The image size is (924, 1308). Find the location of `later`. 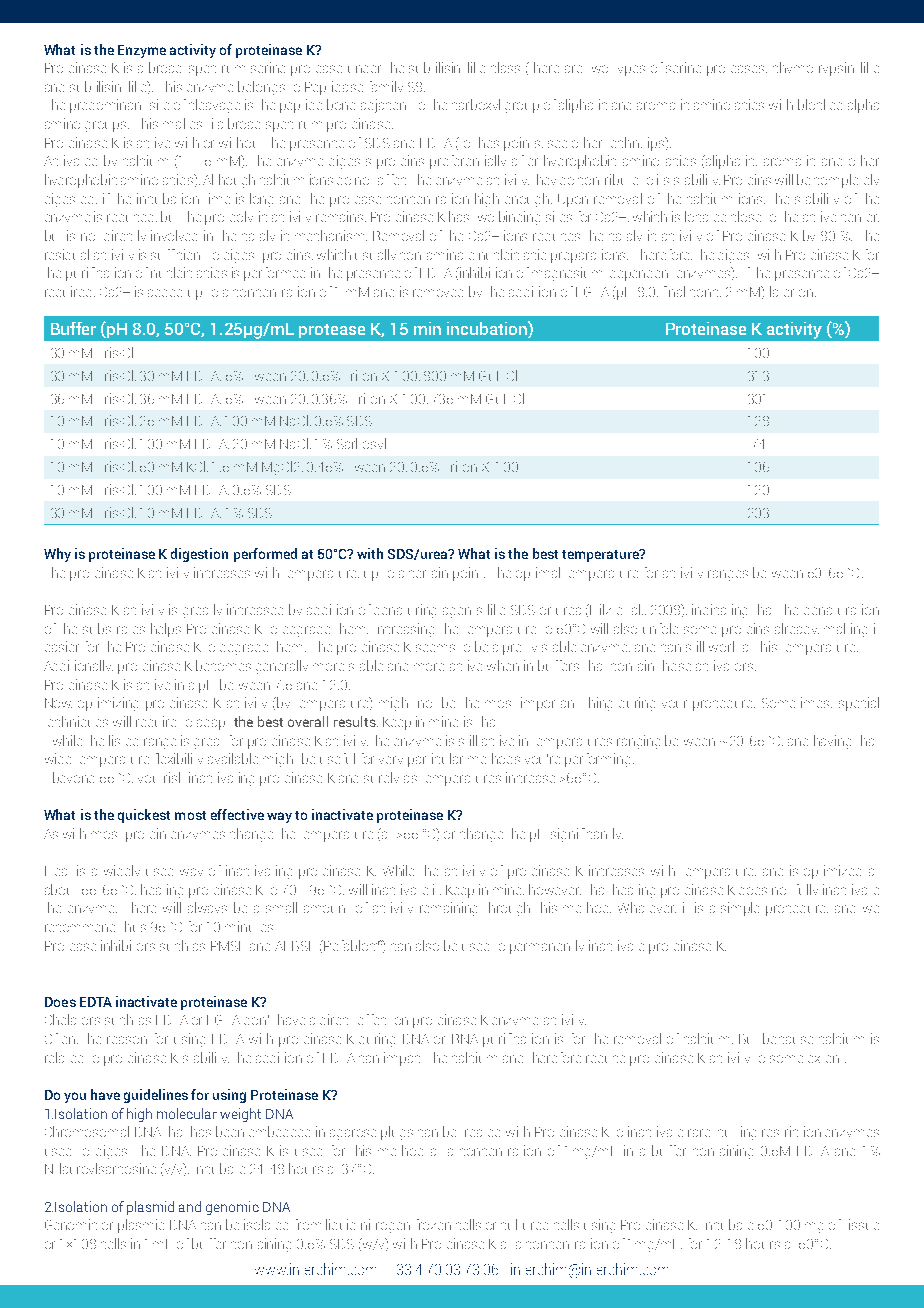

later is located at coordinates (782, 291).
